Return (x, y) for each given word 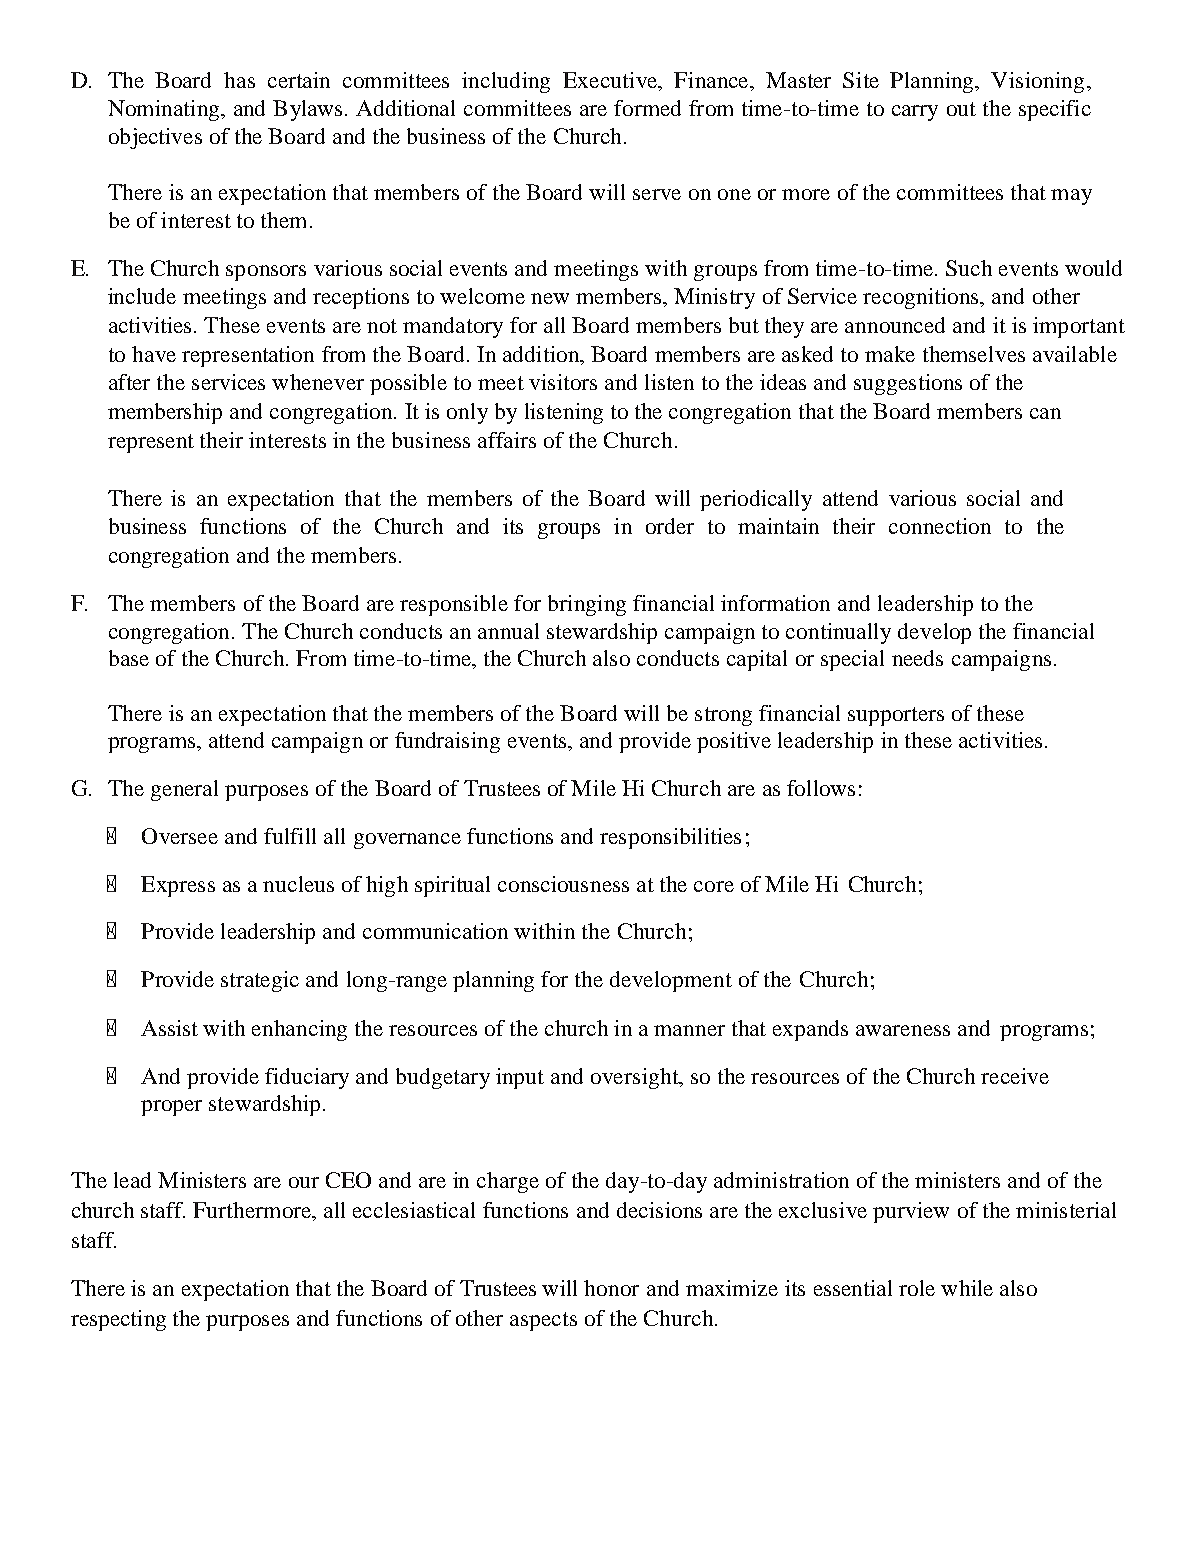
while (967, 1288)
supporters (896, 716)
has (239, 80)
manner (689, 1030)
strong (723, 716)
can (1045, 413)
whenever (318, 382)
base (129, 658)
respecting (118, 1320)
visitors (563, 382)
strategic (260, 981)
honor (611, 1288)
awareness (903, 1030)
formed (647, 108)
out (961, 109)
